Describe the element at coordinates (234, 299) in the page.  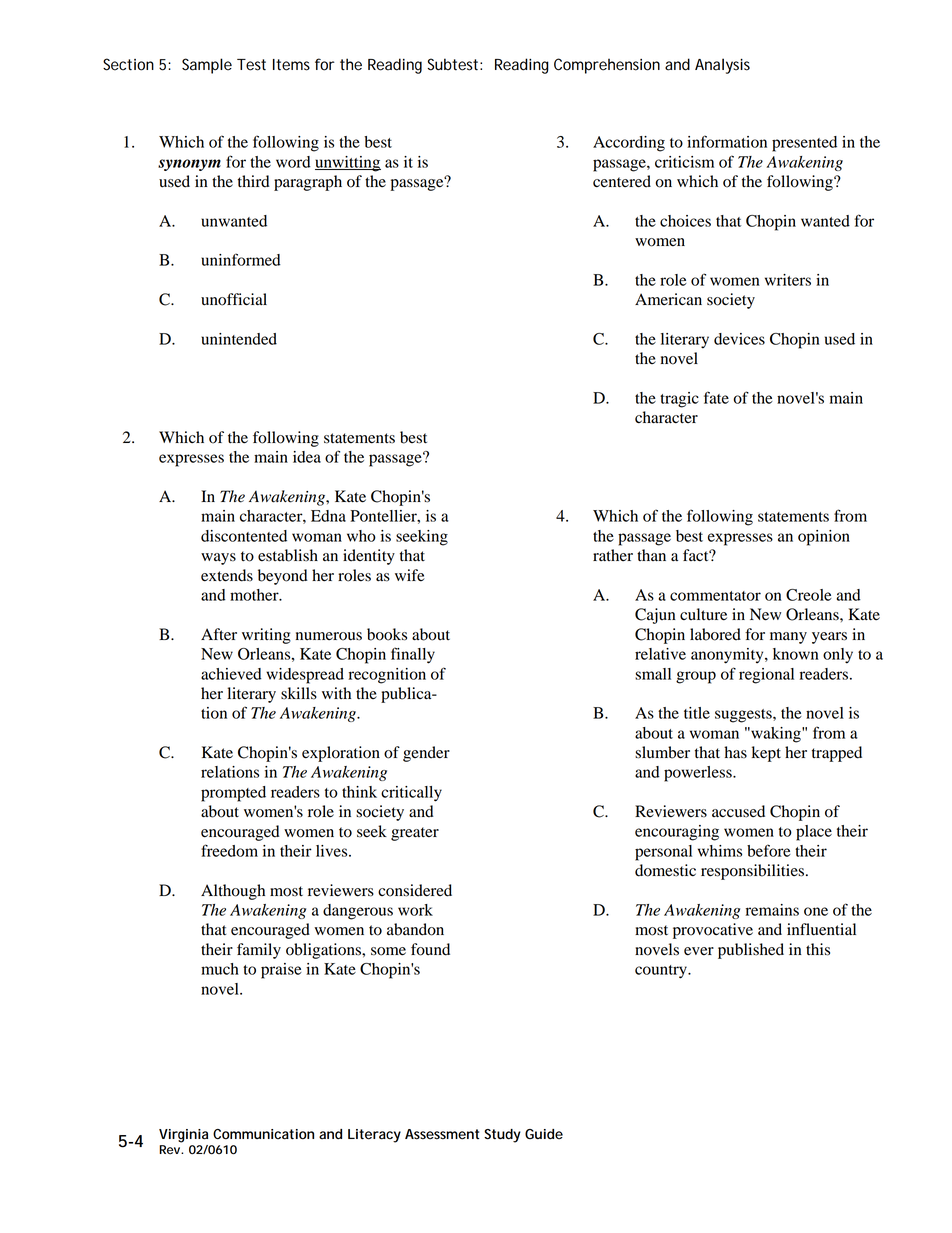
I see `unofficial` at that location.
